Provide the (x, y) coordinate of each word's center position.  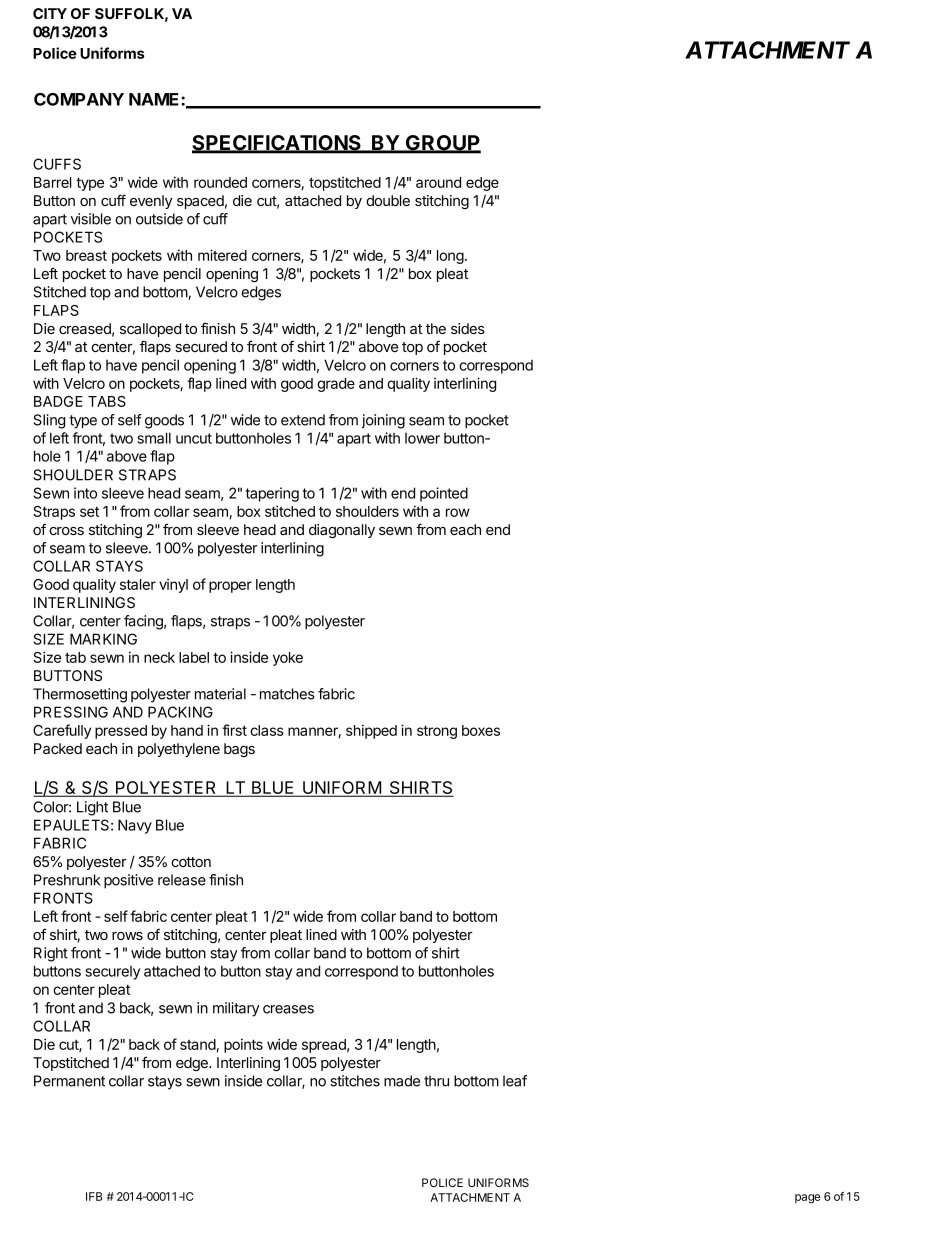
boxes (481, 730)
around (438, 182)
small (154, 438)
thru (436, 1081)
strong (437, 732)
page (808, 1199)
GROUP (442, 144)
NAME (155, 99)
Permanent (69, 1081)
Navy (135, 826)
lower (422, 438)
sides (468, 328)
